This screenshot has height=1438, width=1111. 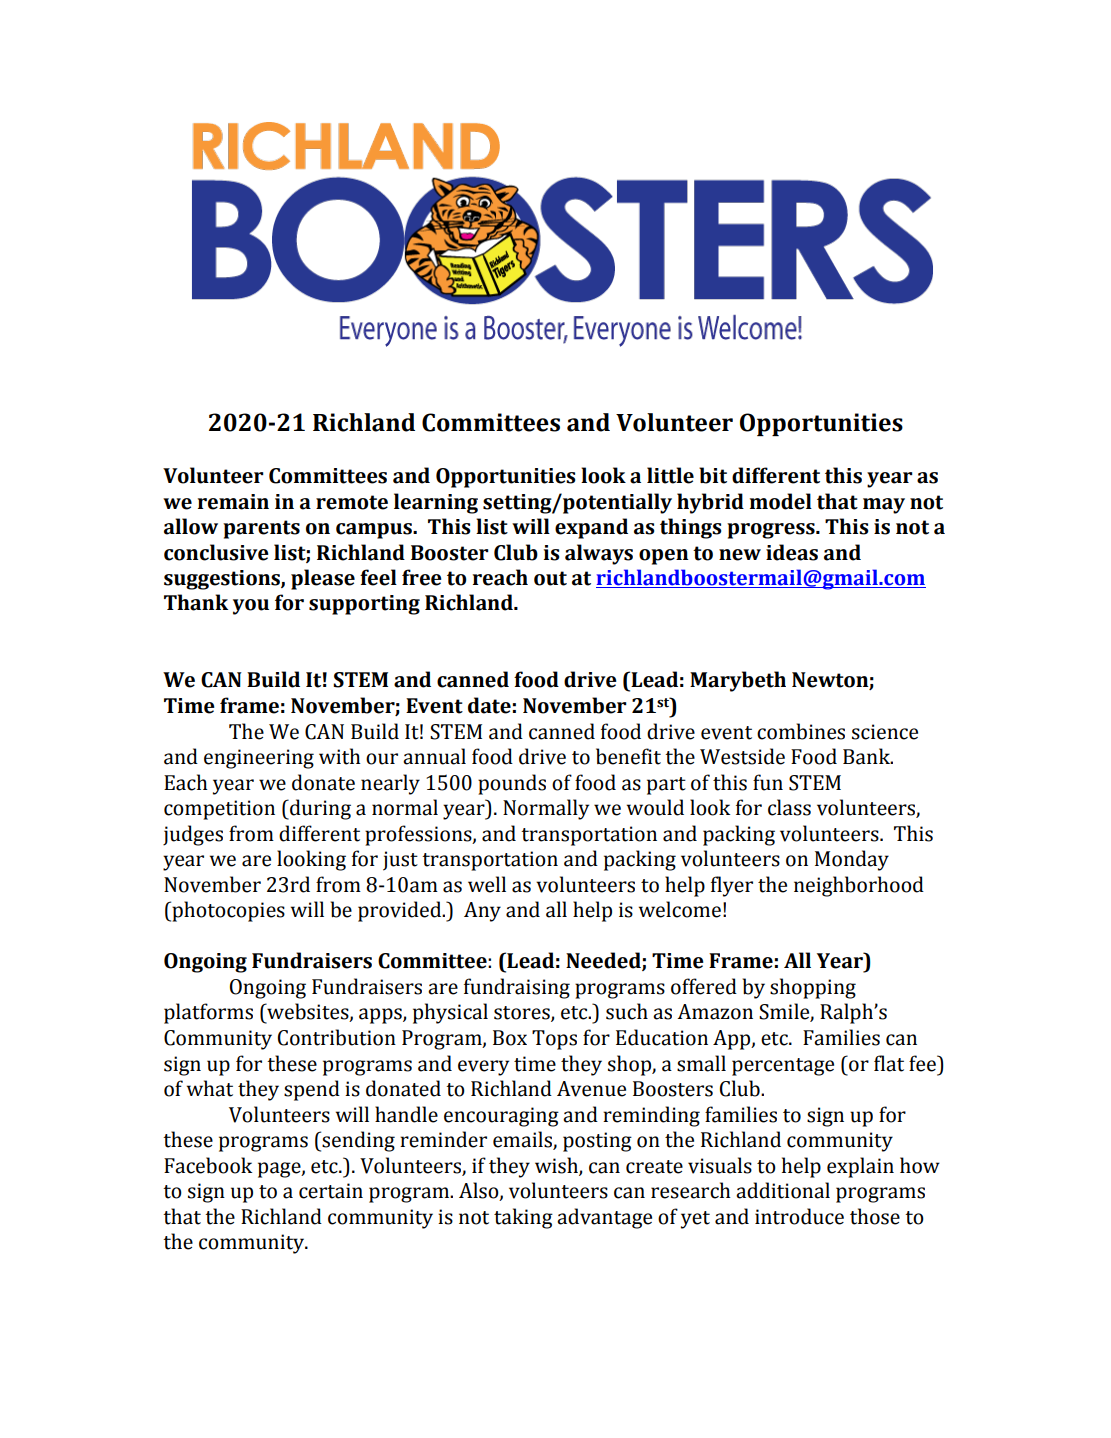 What do you see at coordinates (489, 705) in the screenshot?
I see `date` at bounding box center [489, 705].
